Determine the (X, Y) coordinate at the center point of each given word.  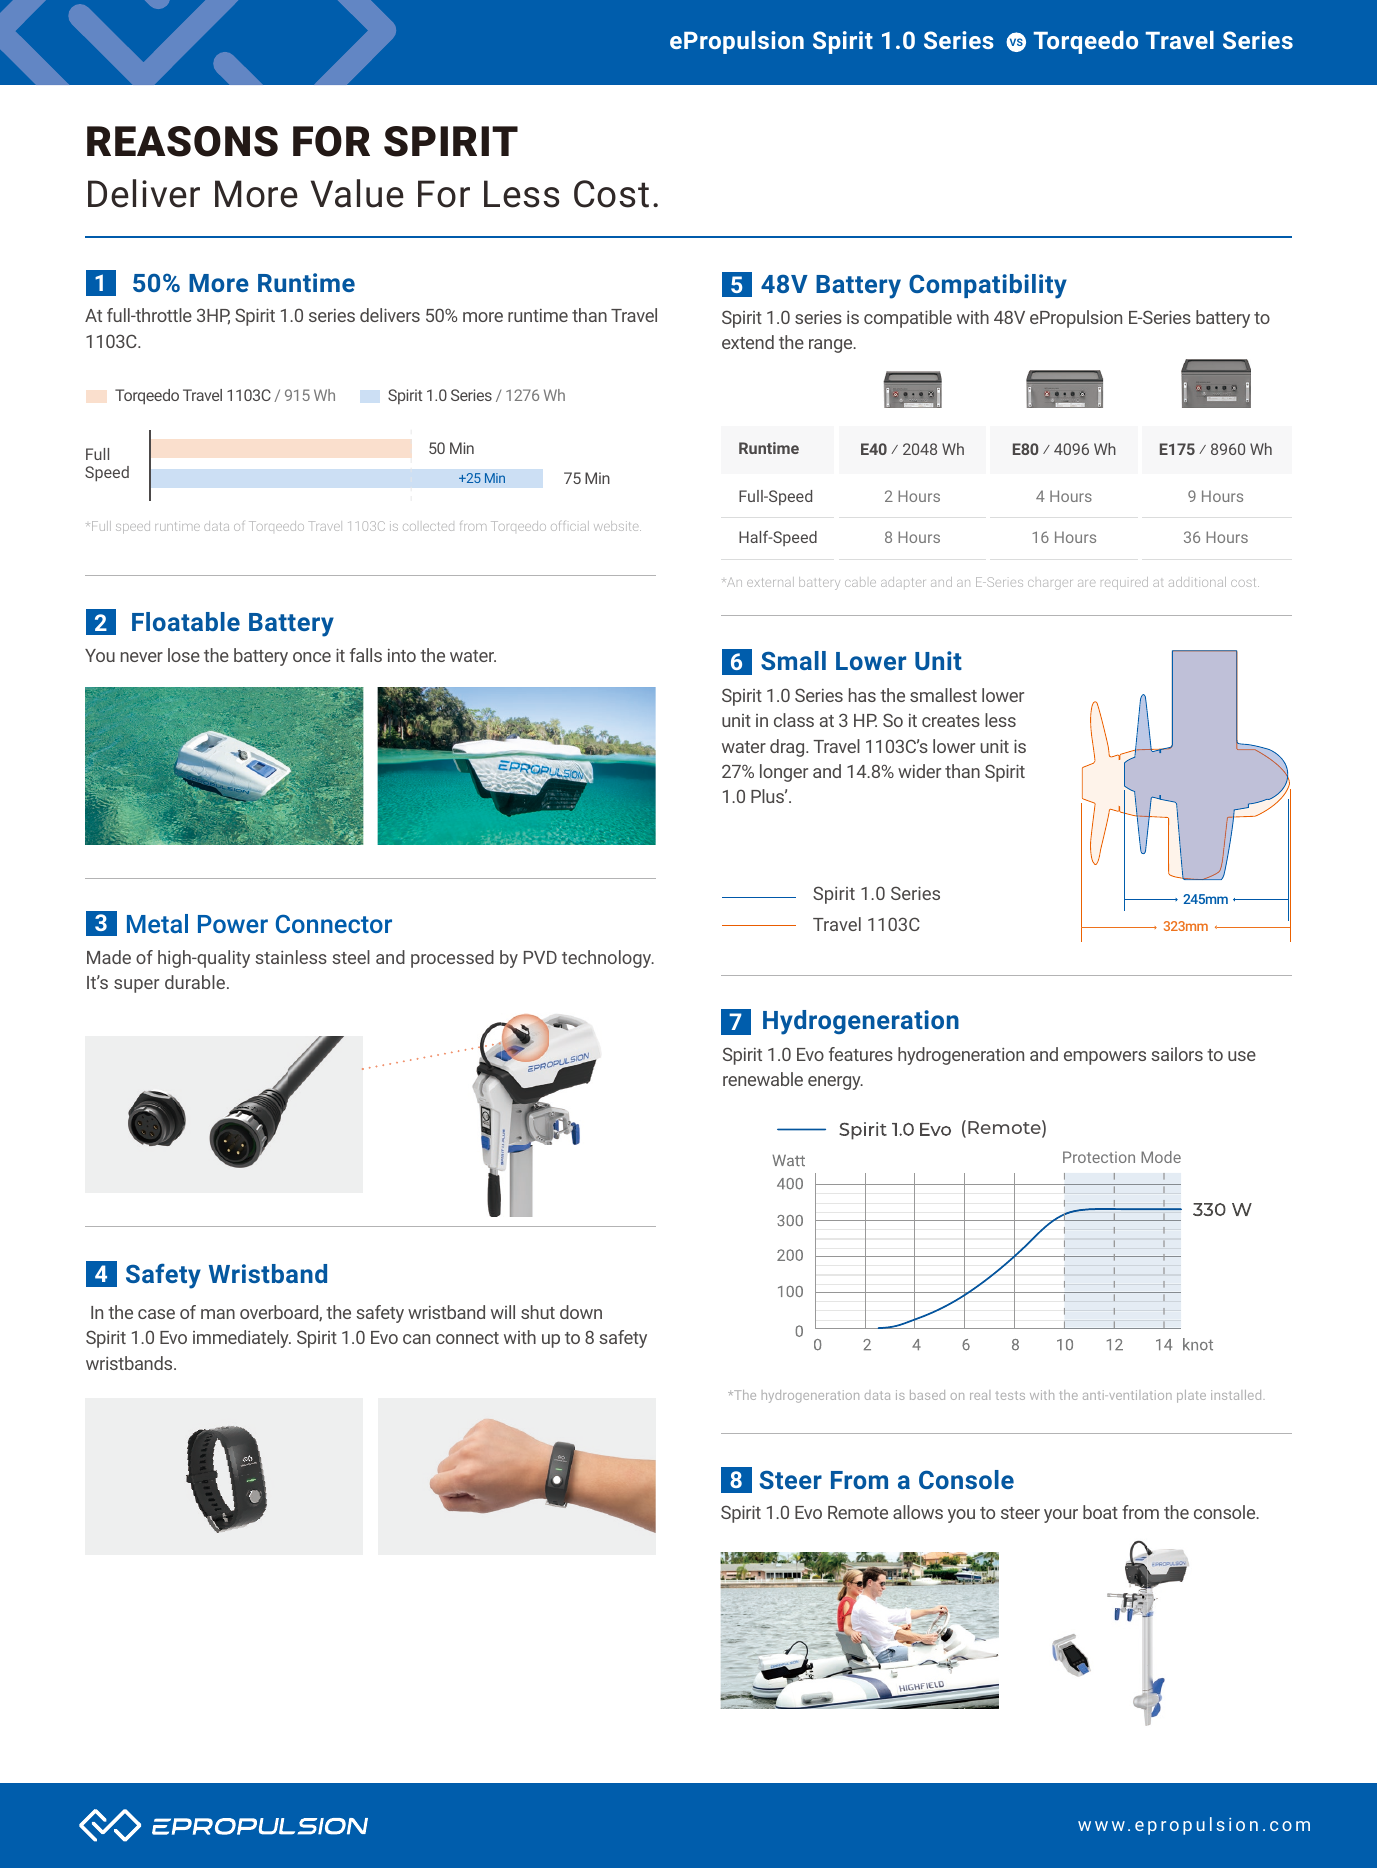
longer (784, 773)
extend (748, 342)
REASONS (182, 141)
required (1124, 583)
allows (918, 1512)
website (617, 526)
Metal (157, 923)
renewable (763, 1079)
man (218, 1314)
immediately (242, 1339)
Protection (1099, 1157)
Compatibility (988, 286)
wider (919, 771)
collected (428, 526)
